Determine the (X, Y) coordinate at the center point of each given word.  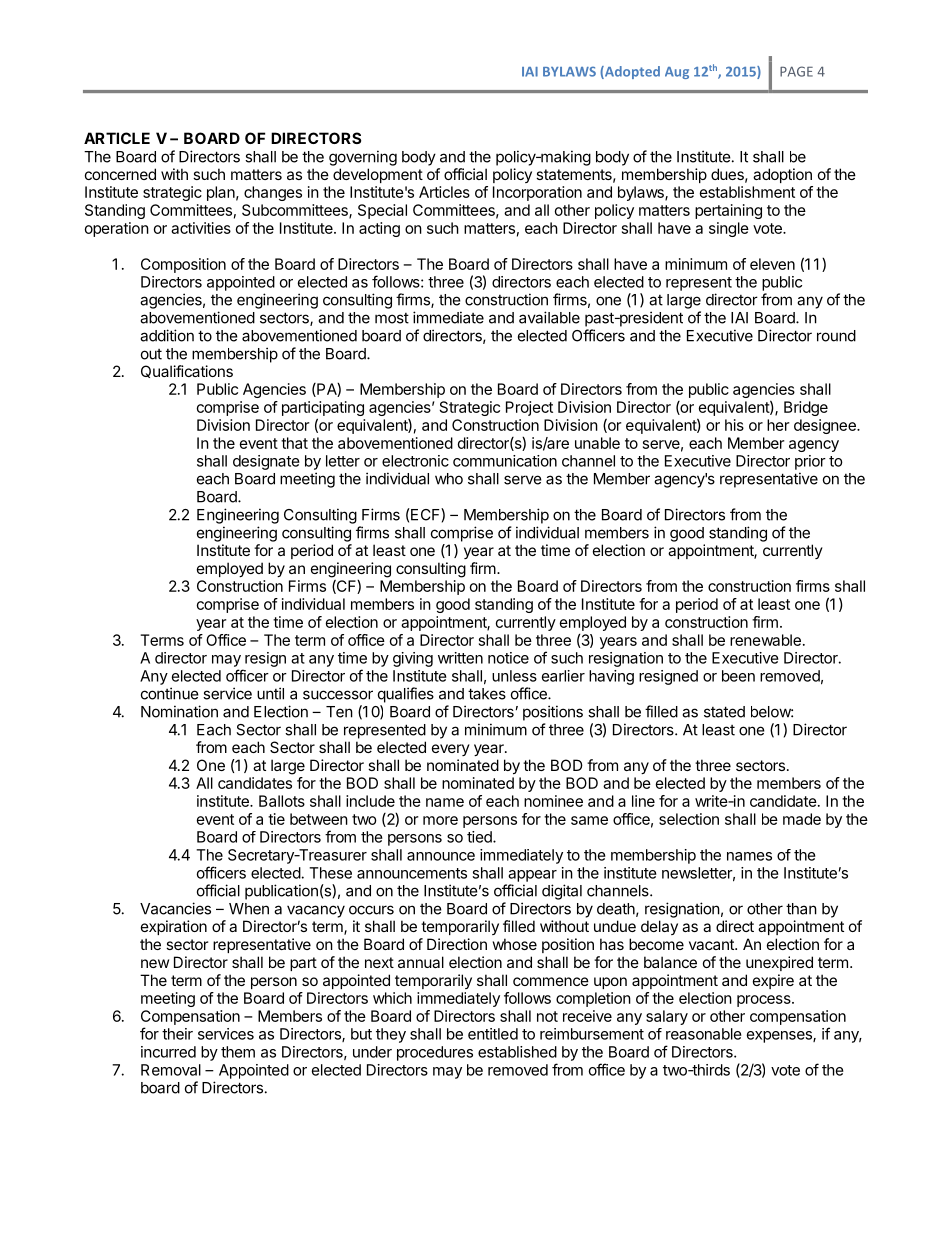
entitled (493, 1034)
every (451, 750)
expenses (780, 1037)
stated (724, 712)
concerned (120, 174)
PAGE (796, 71)
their (177, 1034)
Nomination (179, 711)
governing (363, 158)
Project (529, 408)
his (734, 425)
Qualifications (187, 371)
